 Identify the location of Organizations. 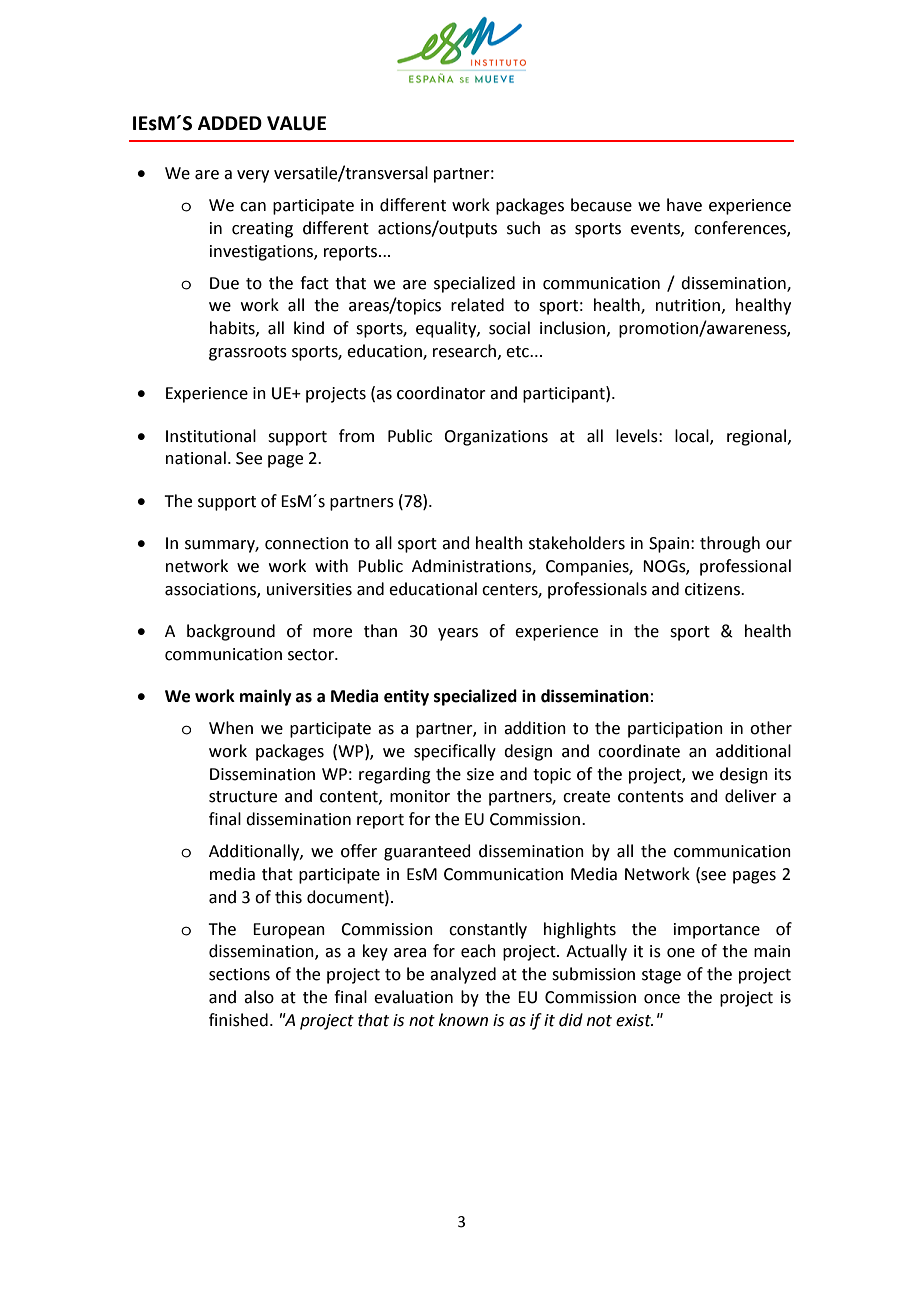
(496, 438).
